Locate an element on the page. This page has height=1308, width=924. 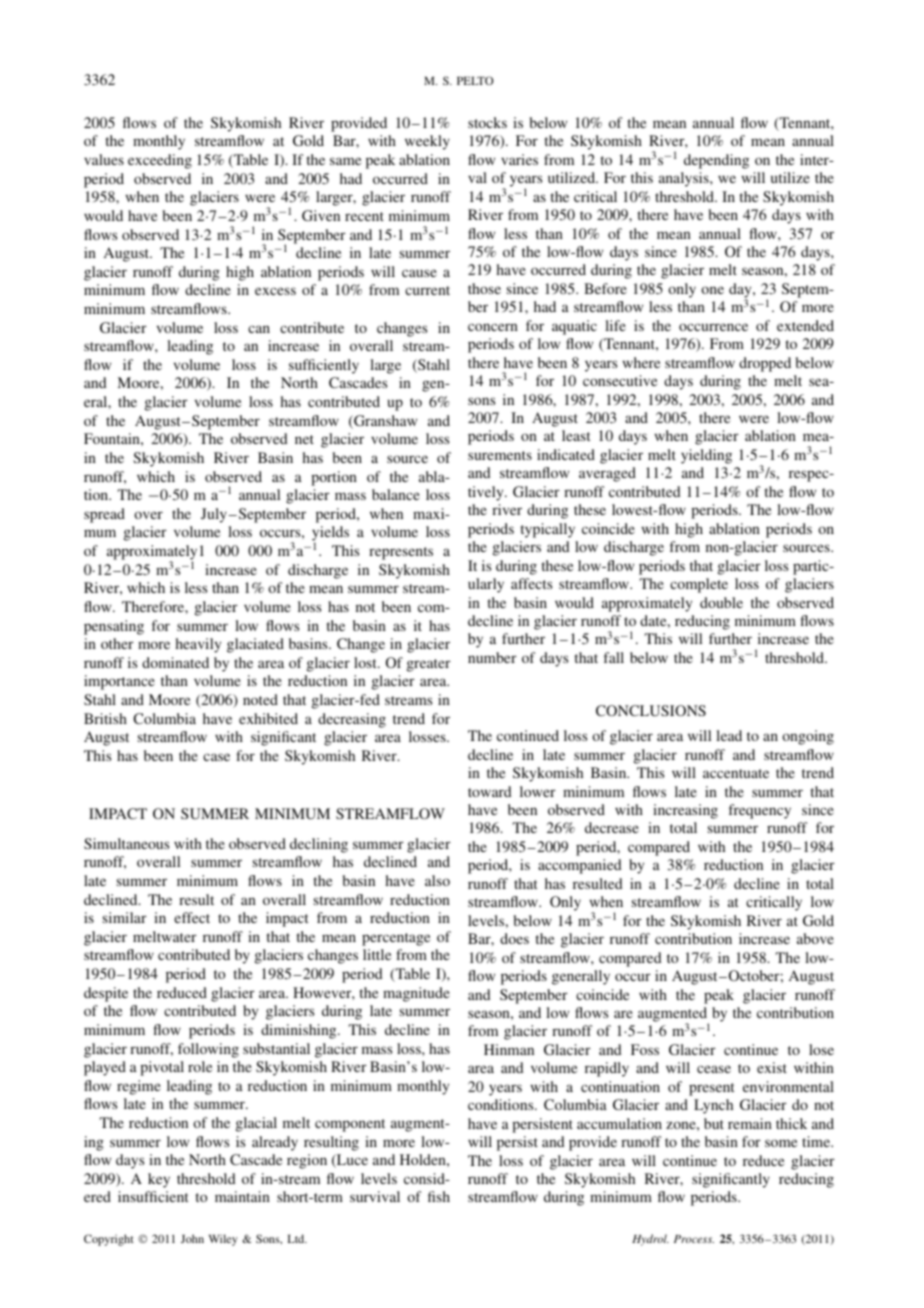
dominated is located at coordinates (175, 662).
